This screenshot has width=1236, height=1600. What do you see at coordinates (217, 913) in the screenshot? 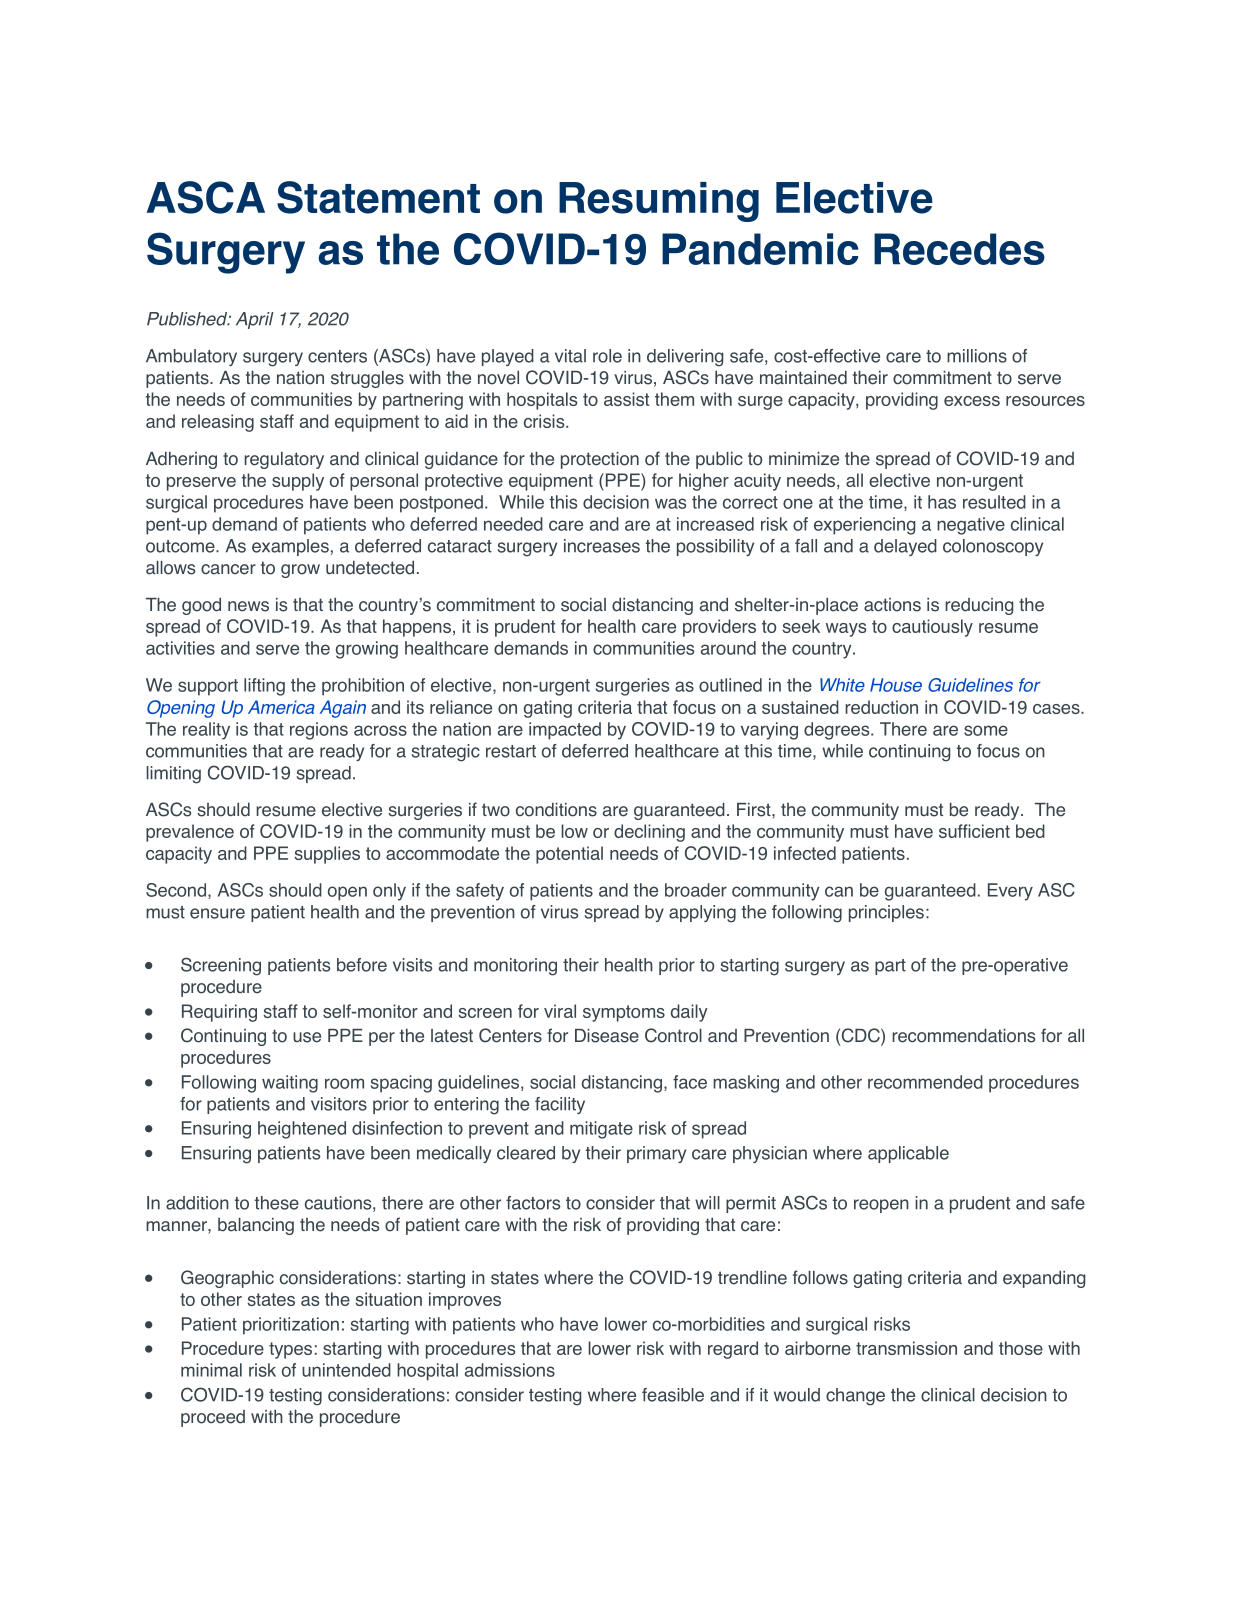
I see `ensure` at bounding box center [217, 913].
